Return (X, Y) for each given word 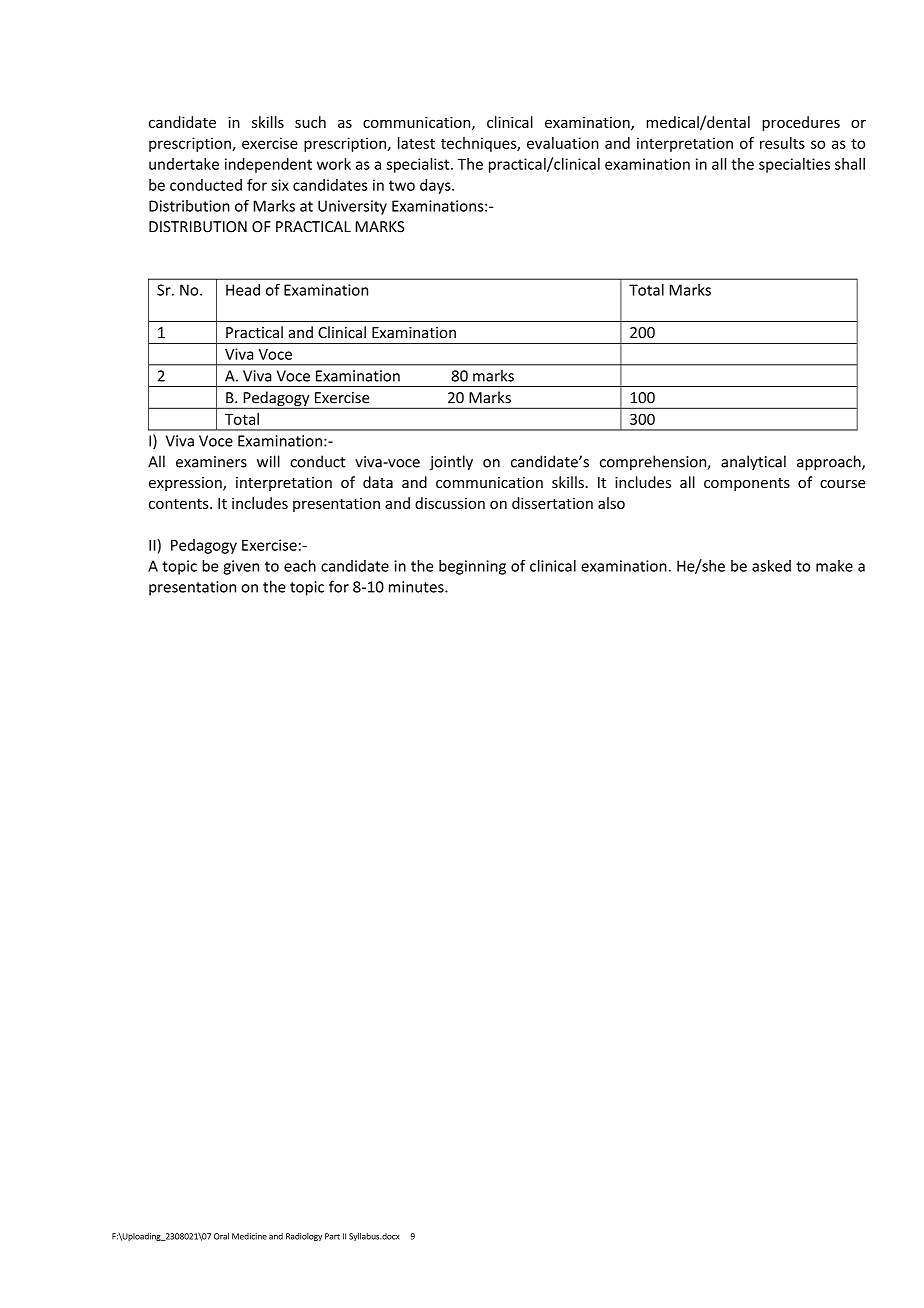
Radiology (304, 1237)
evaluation (563, 143)
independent (268, 165)
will (268, 461)
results (782, 143)
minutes (417, 587)
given (241, 567)
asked (771, 566)
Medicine (249, 1236)
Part (332, 1236)
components (747, 484)
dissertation (552, 503)
